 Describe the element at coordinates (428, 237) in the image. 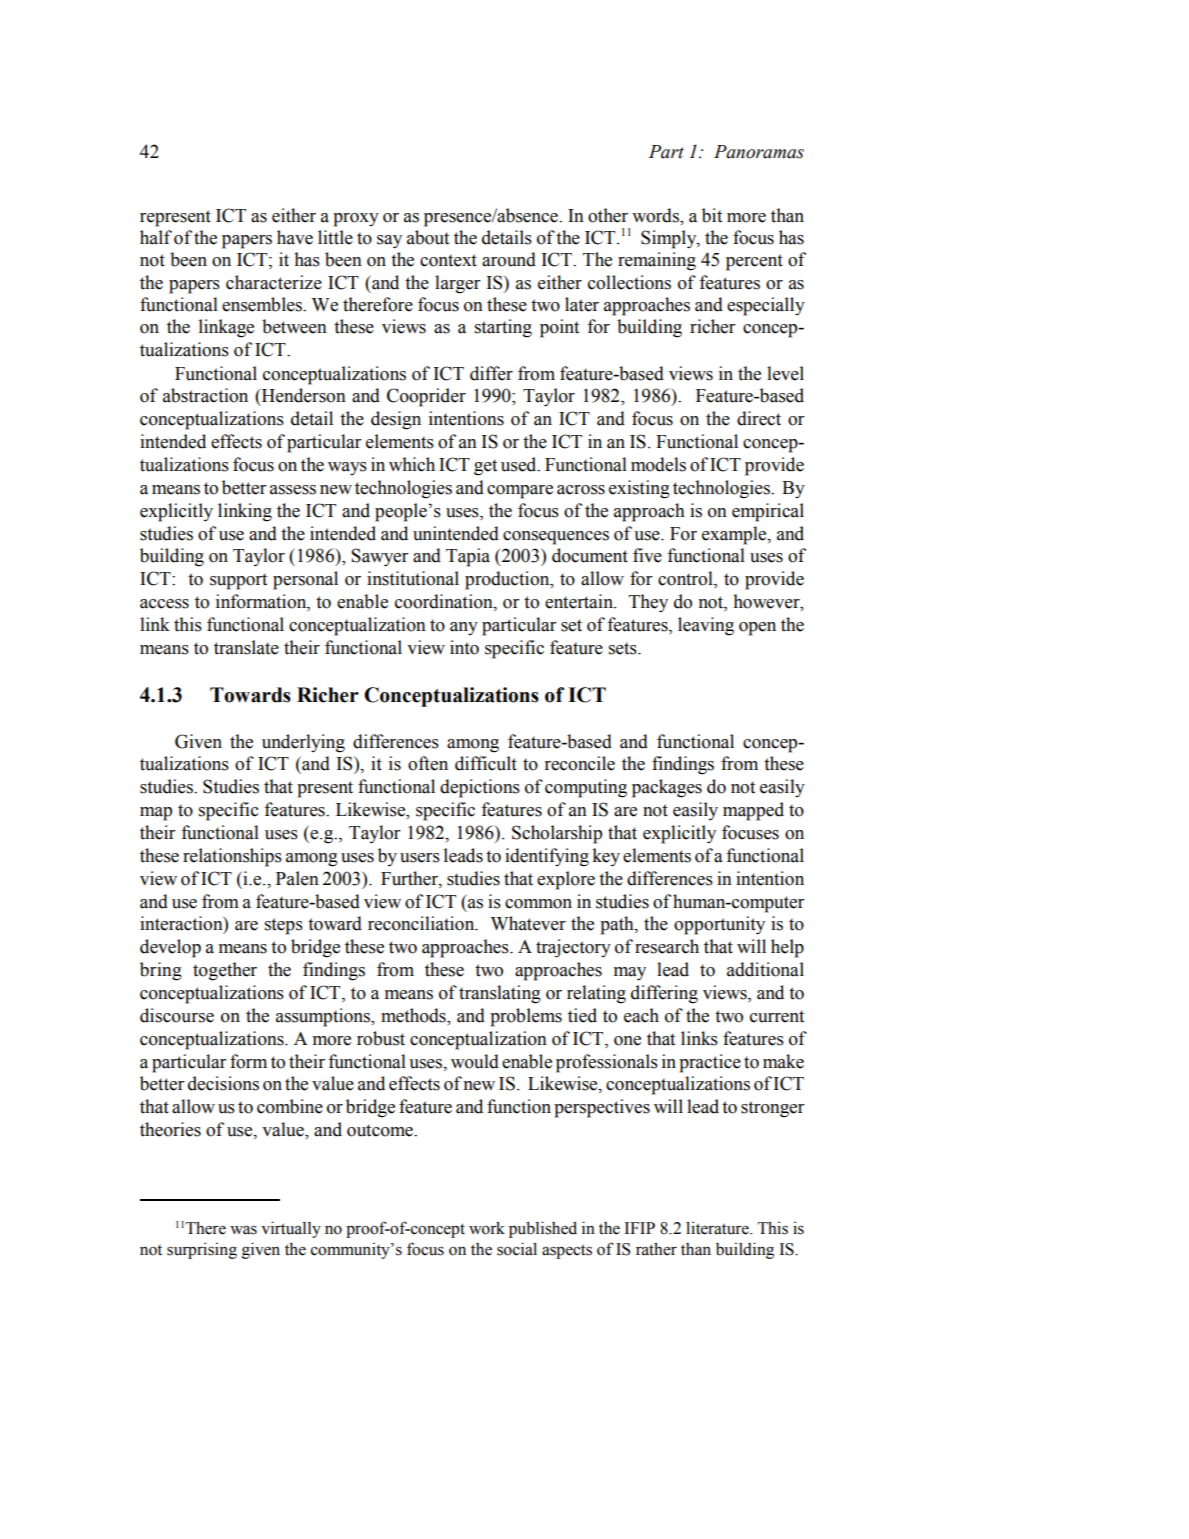

I see `about` at that location.
